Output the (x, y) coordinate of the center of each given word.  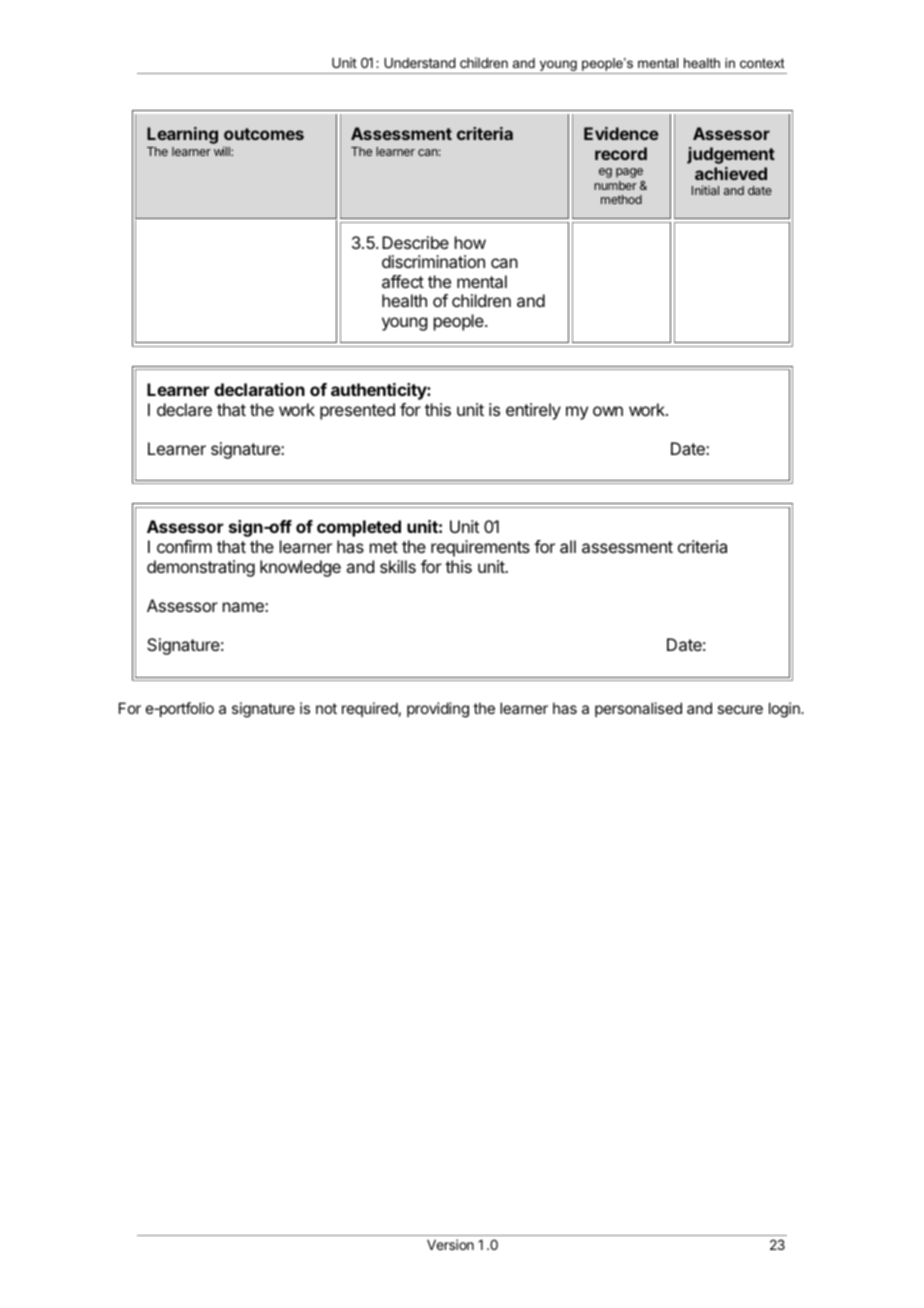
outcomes (264, 134)
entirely (533, 411)
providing (438, 710)
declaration (259, 389)
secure (740, 709)
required (370, 709)
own (608, 411)
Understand (420, 63)
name (244, 607)
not (326, 708)
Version (450, 1244)
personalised (638, 709)
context (762, 63)
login (785, 710)
